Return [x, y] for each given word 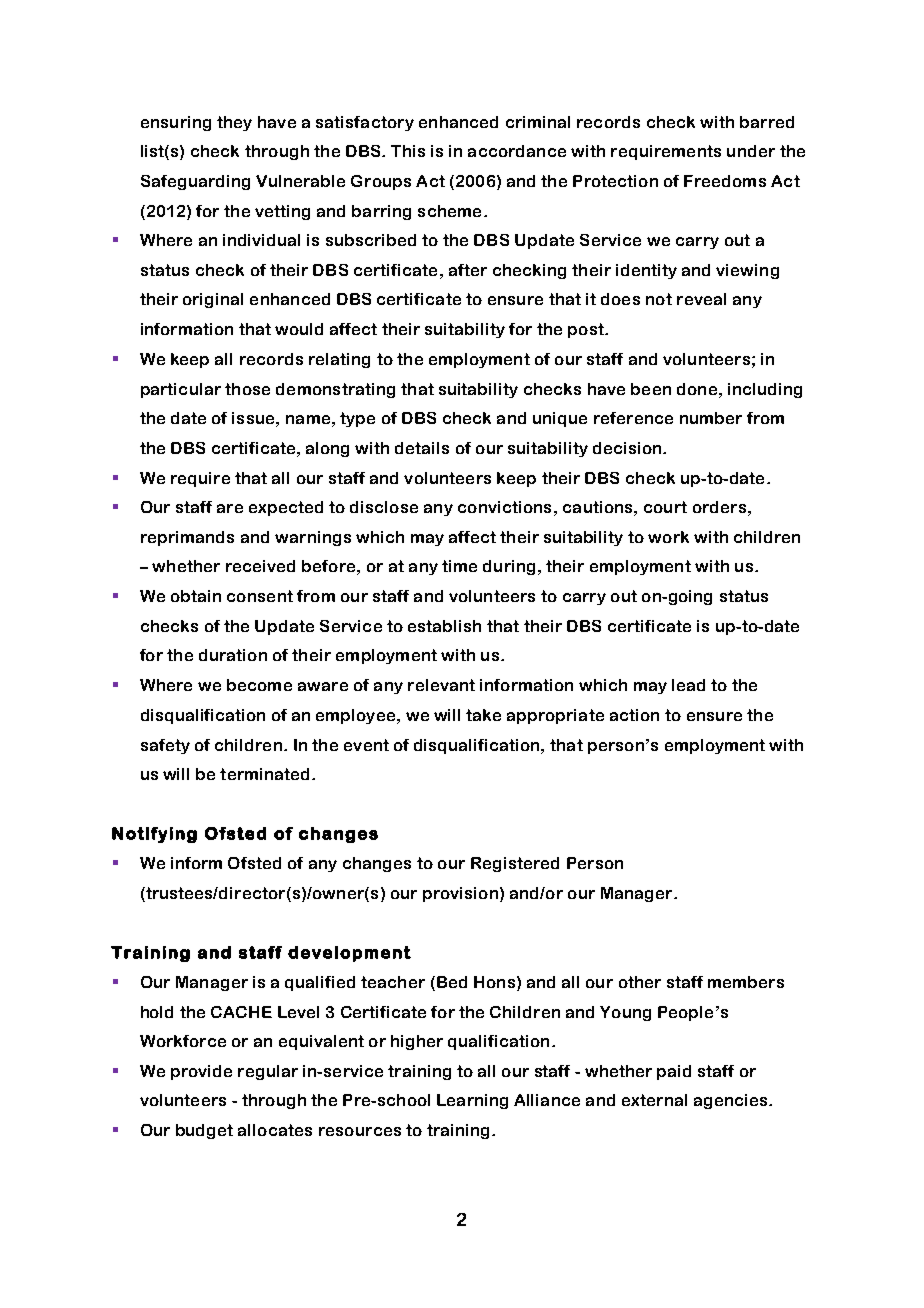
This [408, 151]
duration [233, 655]
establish [444, 626]
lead [688, 685]
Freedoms [725, 181]
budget [204, 1131]
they [234, 123]
